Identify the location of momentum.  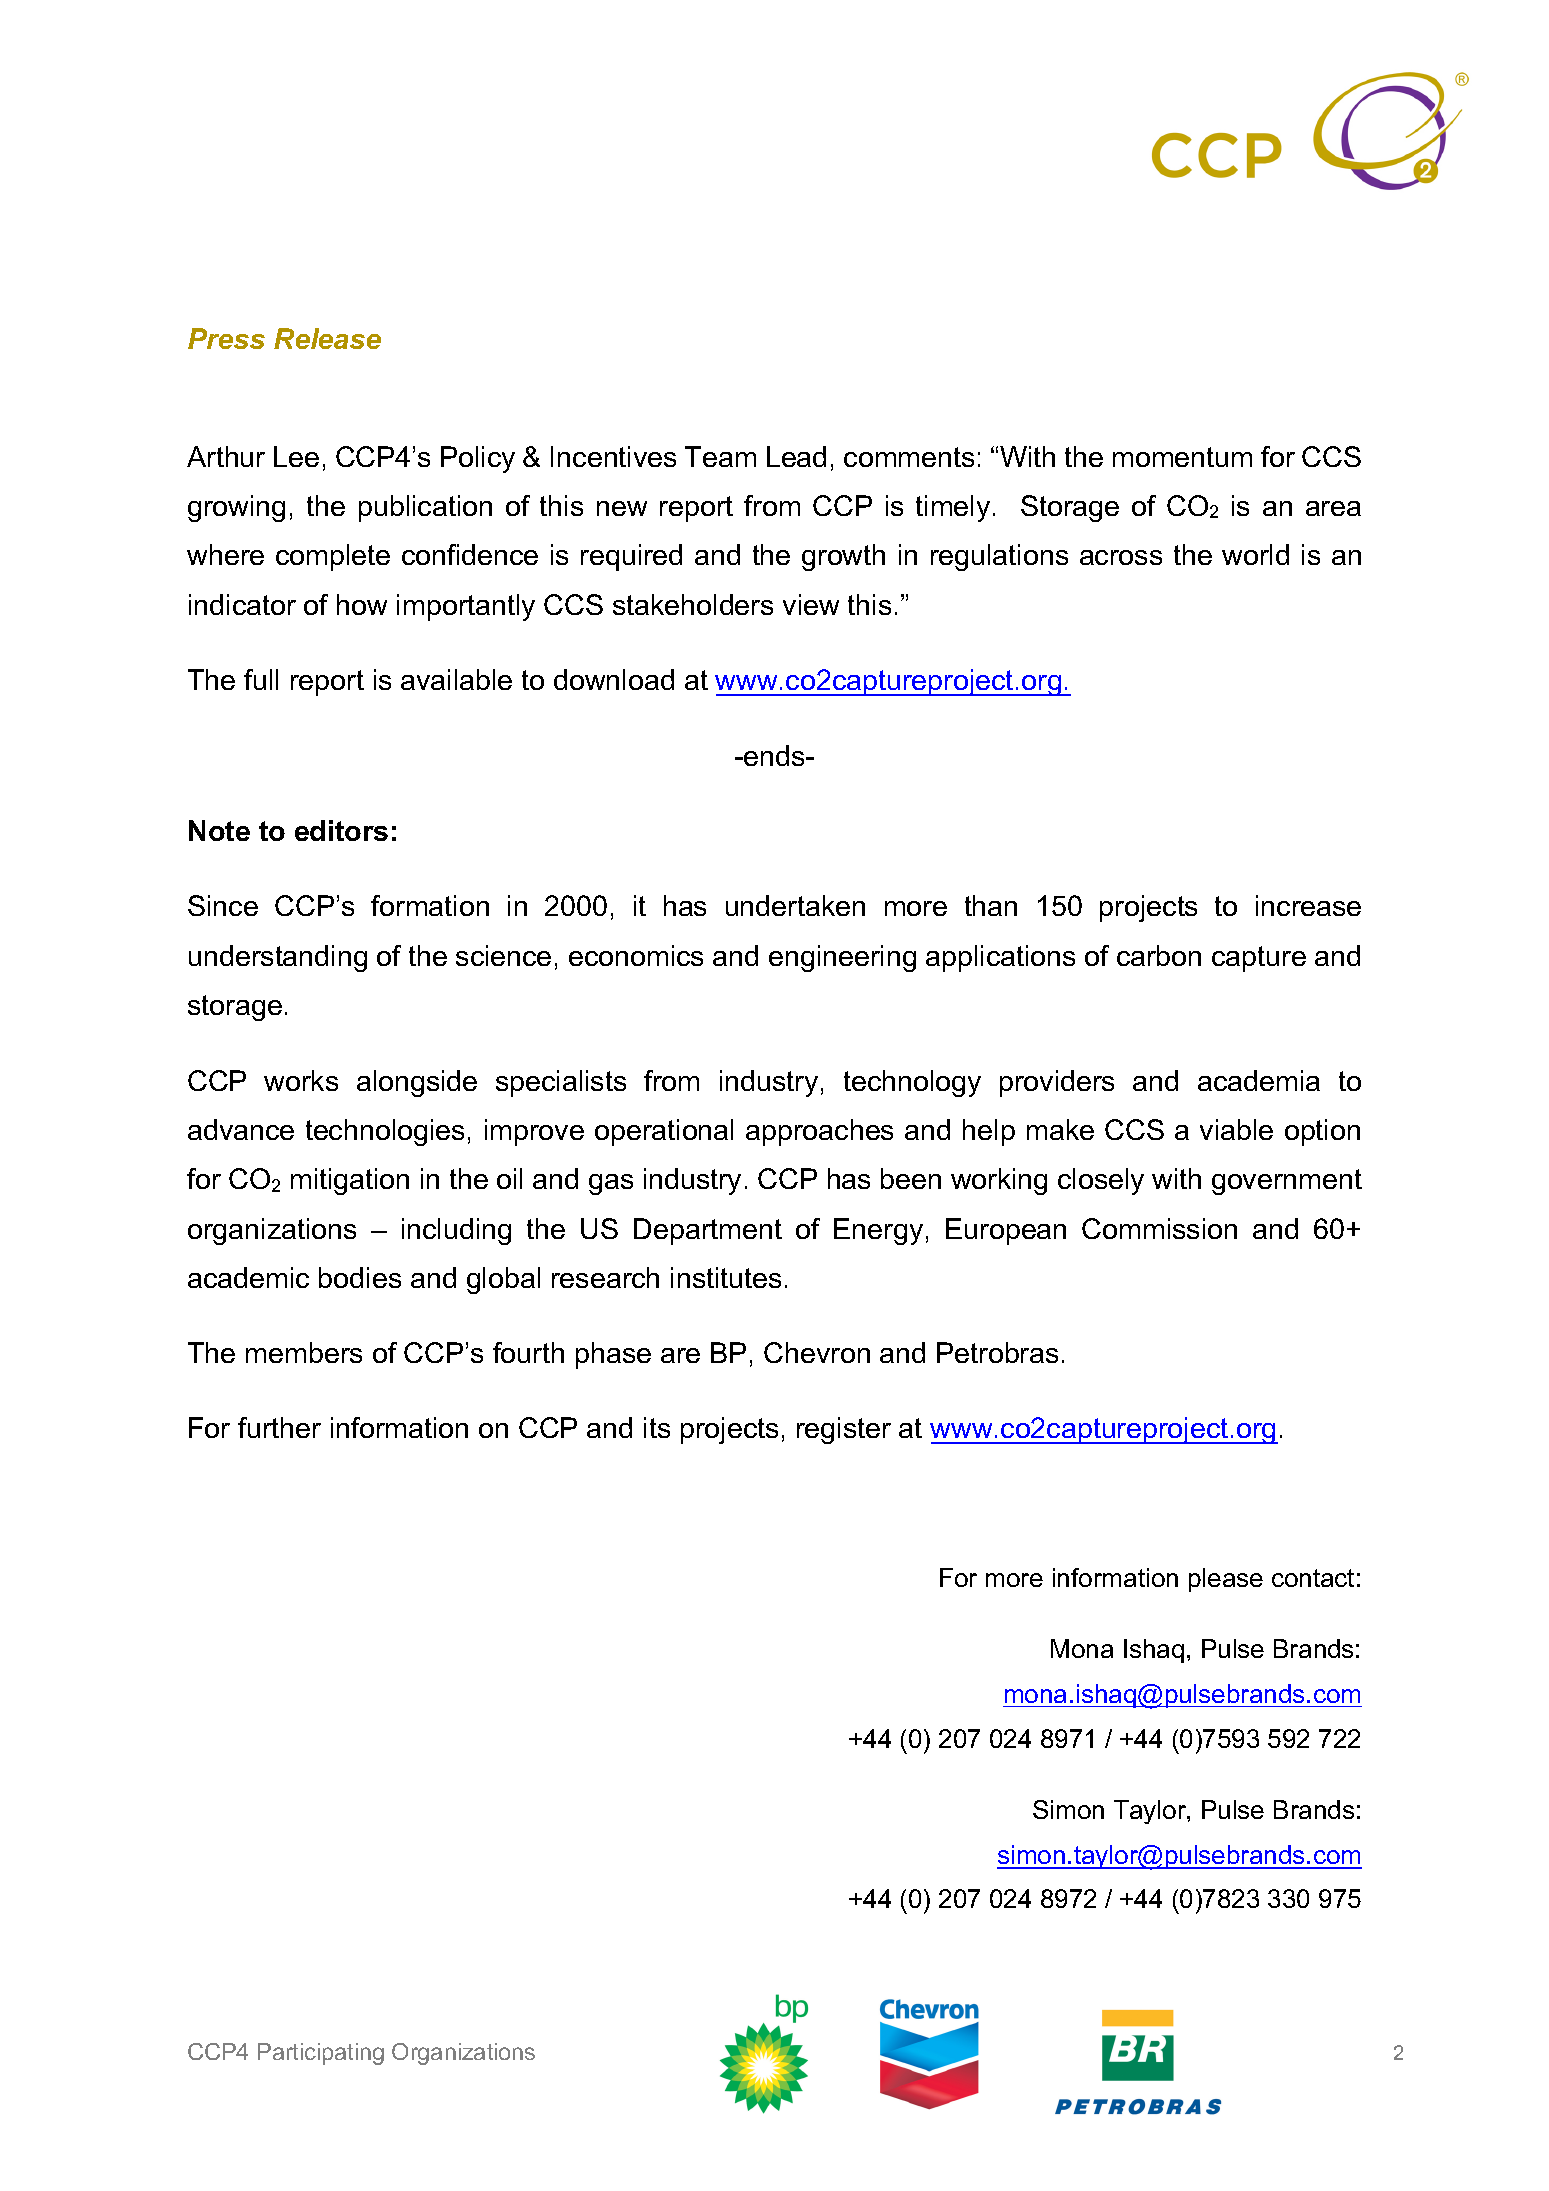
(1182, 457).
